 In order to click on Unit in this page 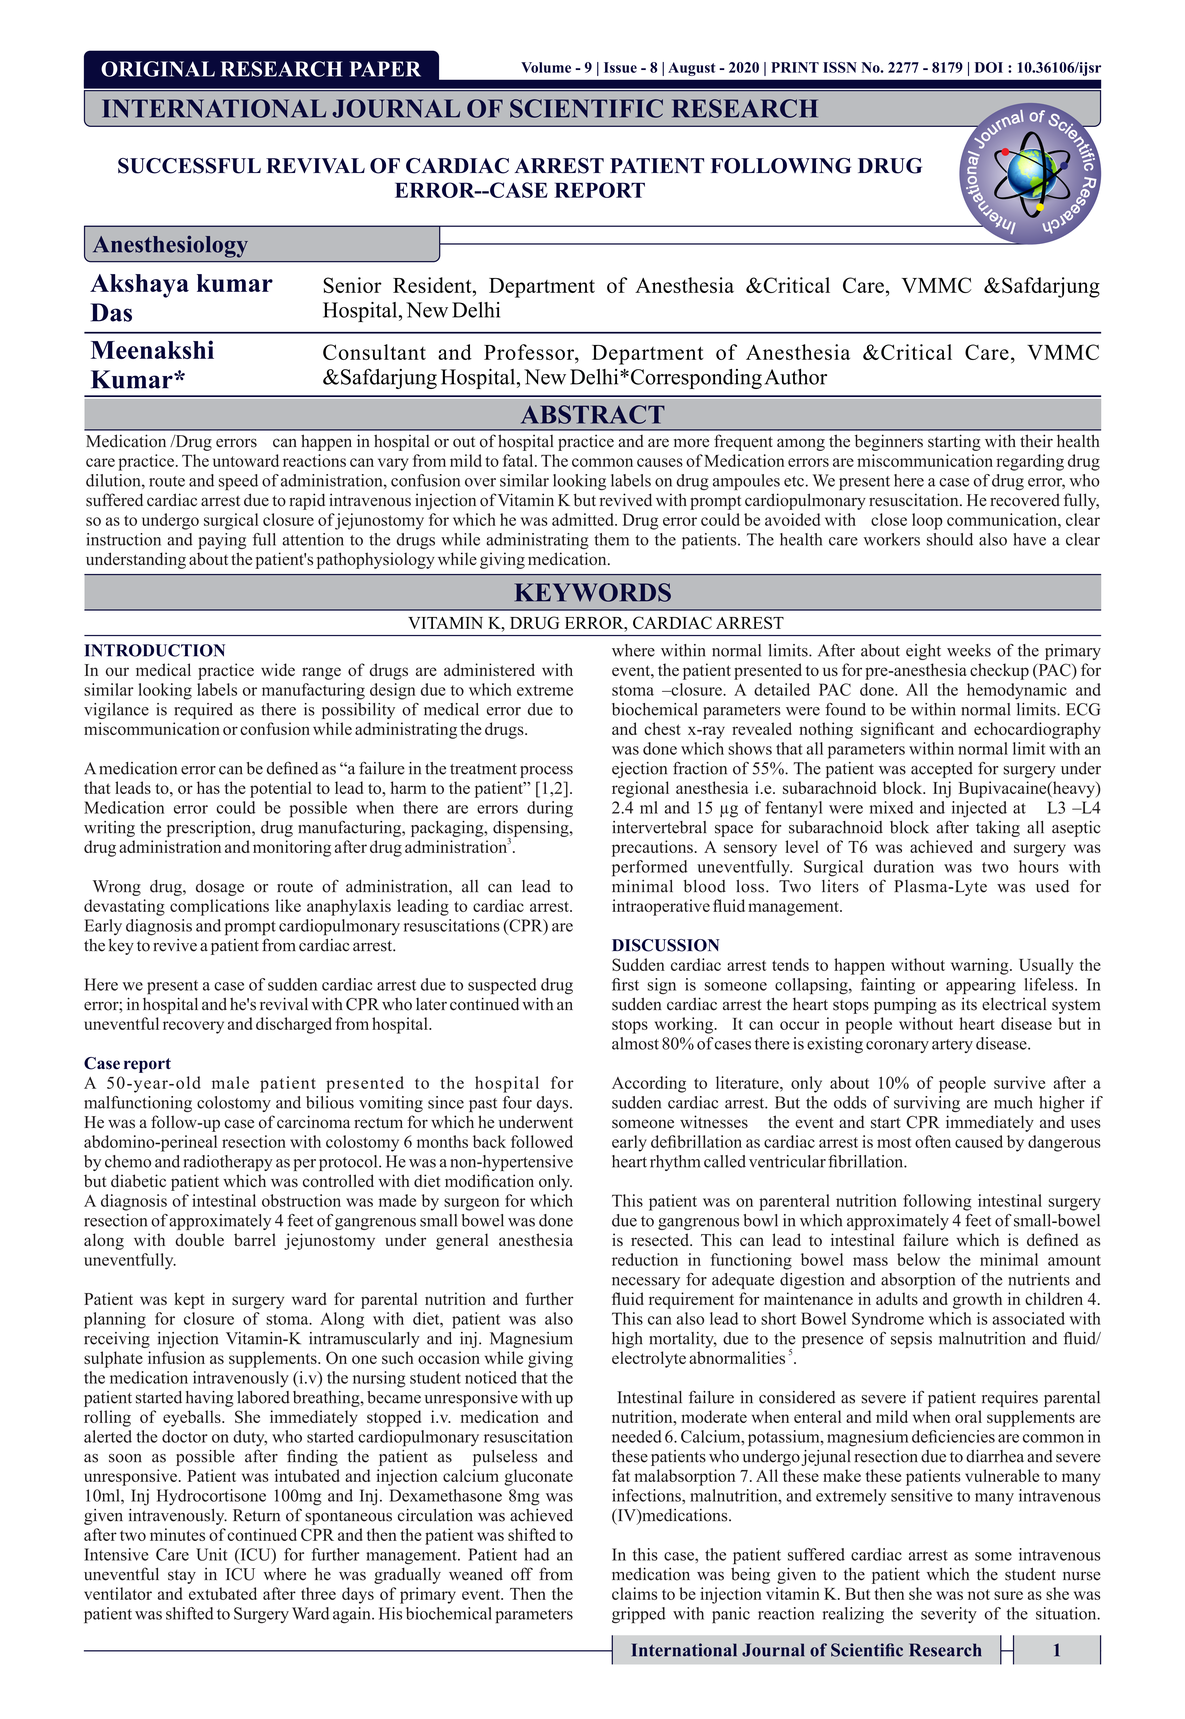, I will do `click(211, 1554)`.
